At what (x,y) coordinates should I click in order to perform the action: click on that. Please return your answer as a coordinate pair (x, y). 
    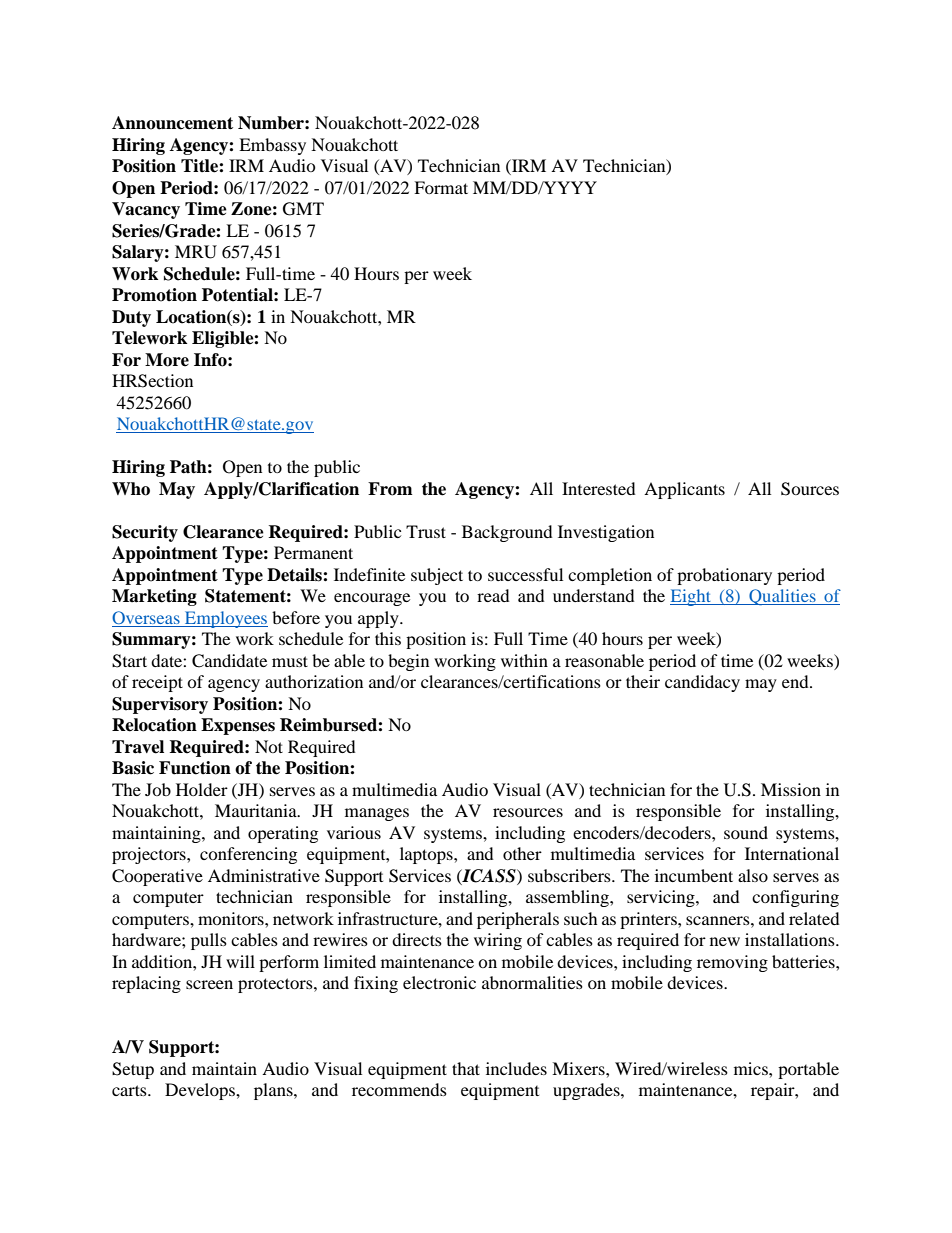
    Looking at the image, I should click on (466, 1068).
